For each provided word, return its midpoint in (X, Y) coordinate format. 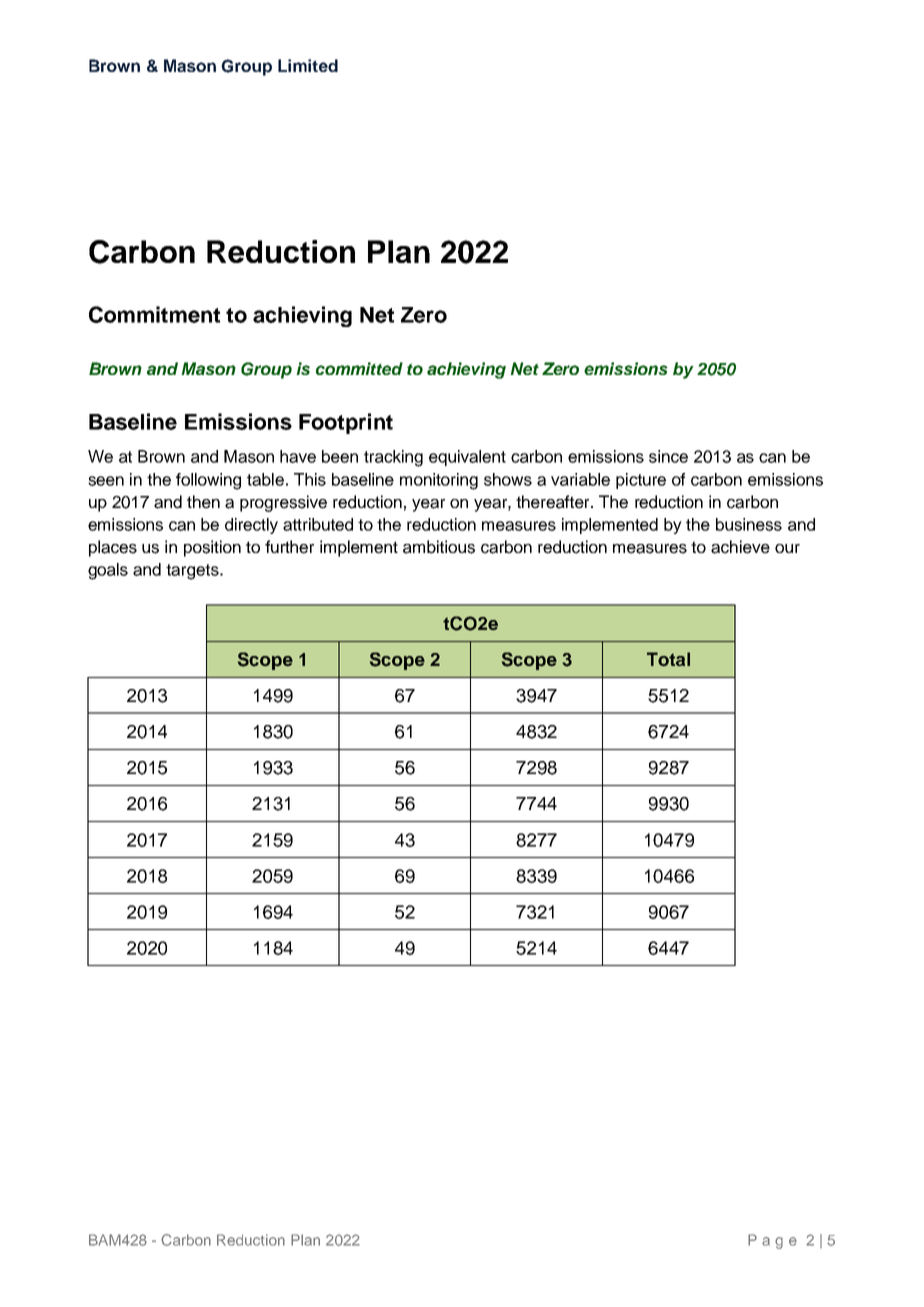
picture (641, 481)
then (203, 502)
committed (359, 368)
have (298, 456)
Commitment (154, 314)
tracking (393, 458)
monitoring (439, 481)
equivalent (467, 458)
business (749, 524)
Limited (308, 65)
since (668, 456)
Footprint (346, 423)
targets (193, 572)
